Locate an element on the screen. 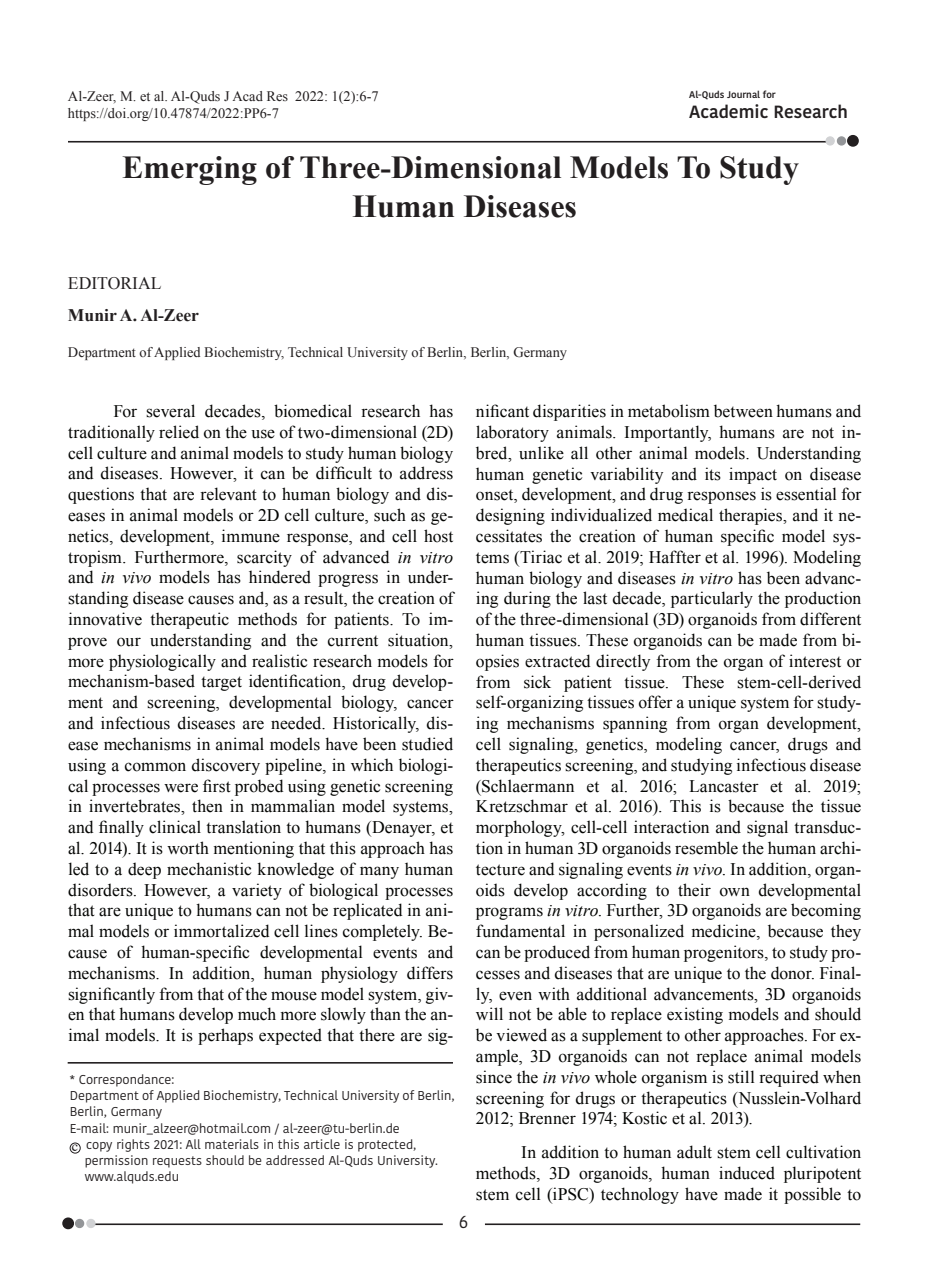 This screenshot has width=952, height=1270. between is located at coordinates (743, 411).
